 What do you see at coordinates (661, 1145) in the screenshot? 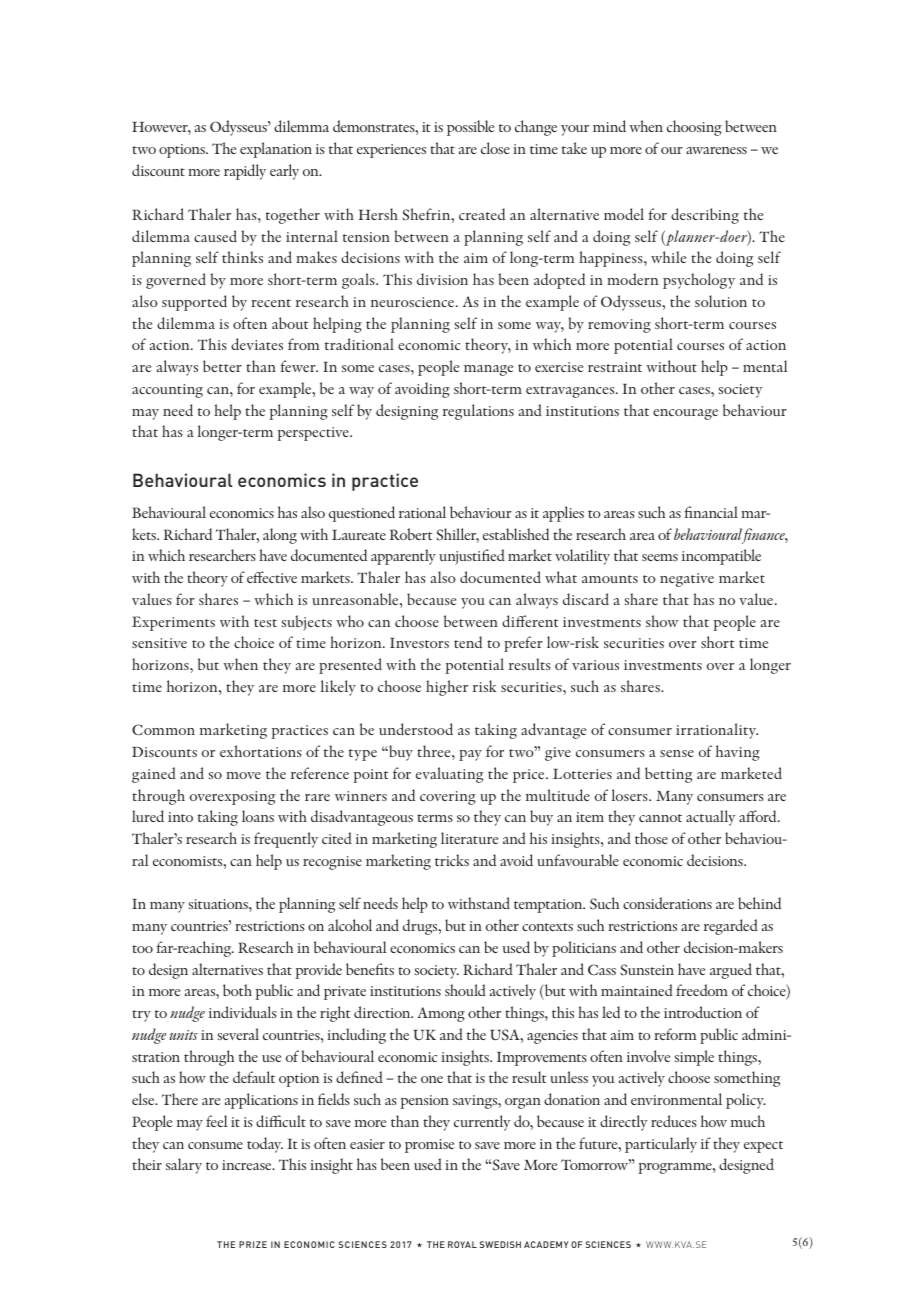
I see `particularly` at bounding box center [661, 1145].
